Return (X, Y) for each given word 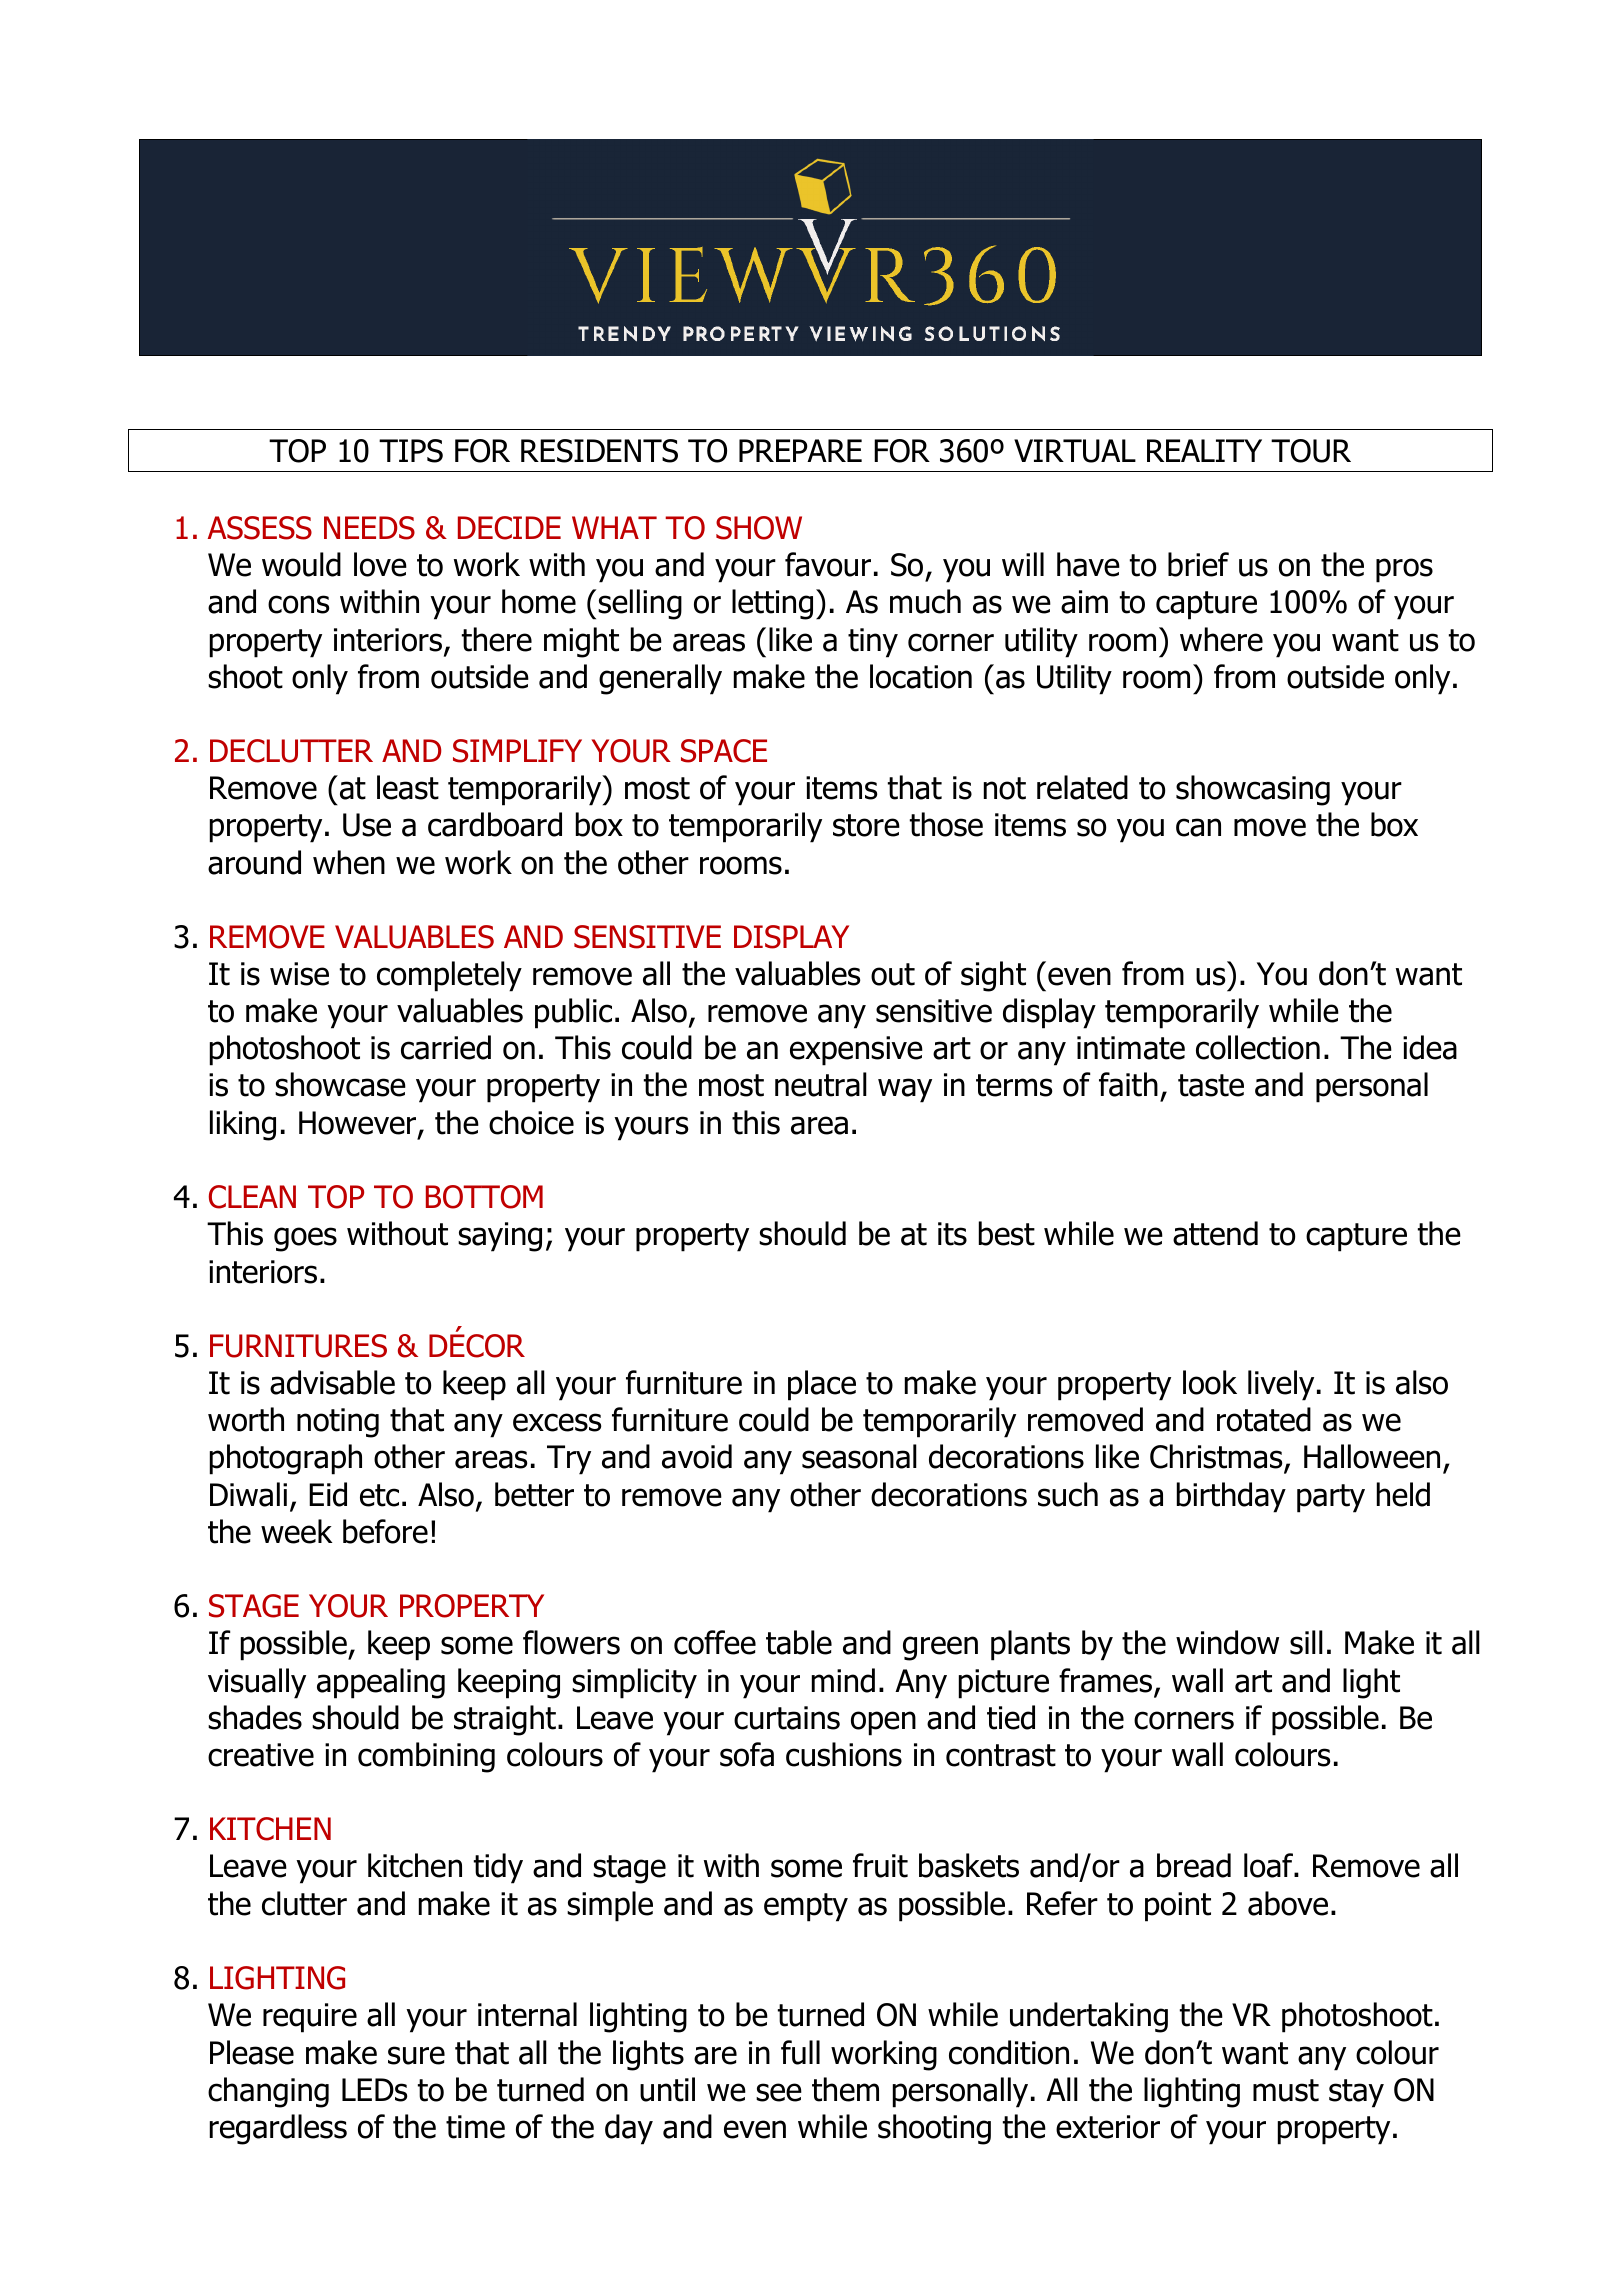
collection (1258, 1047)
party (1331, 1498)
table (799, 1642)
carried (446, 1047)
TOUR (1311, 451)
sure (416, 2055)
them (845, 2089)
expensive (856, 1051)
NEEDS (369, 528)
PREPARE (800, 450)
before (385, 1531)
